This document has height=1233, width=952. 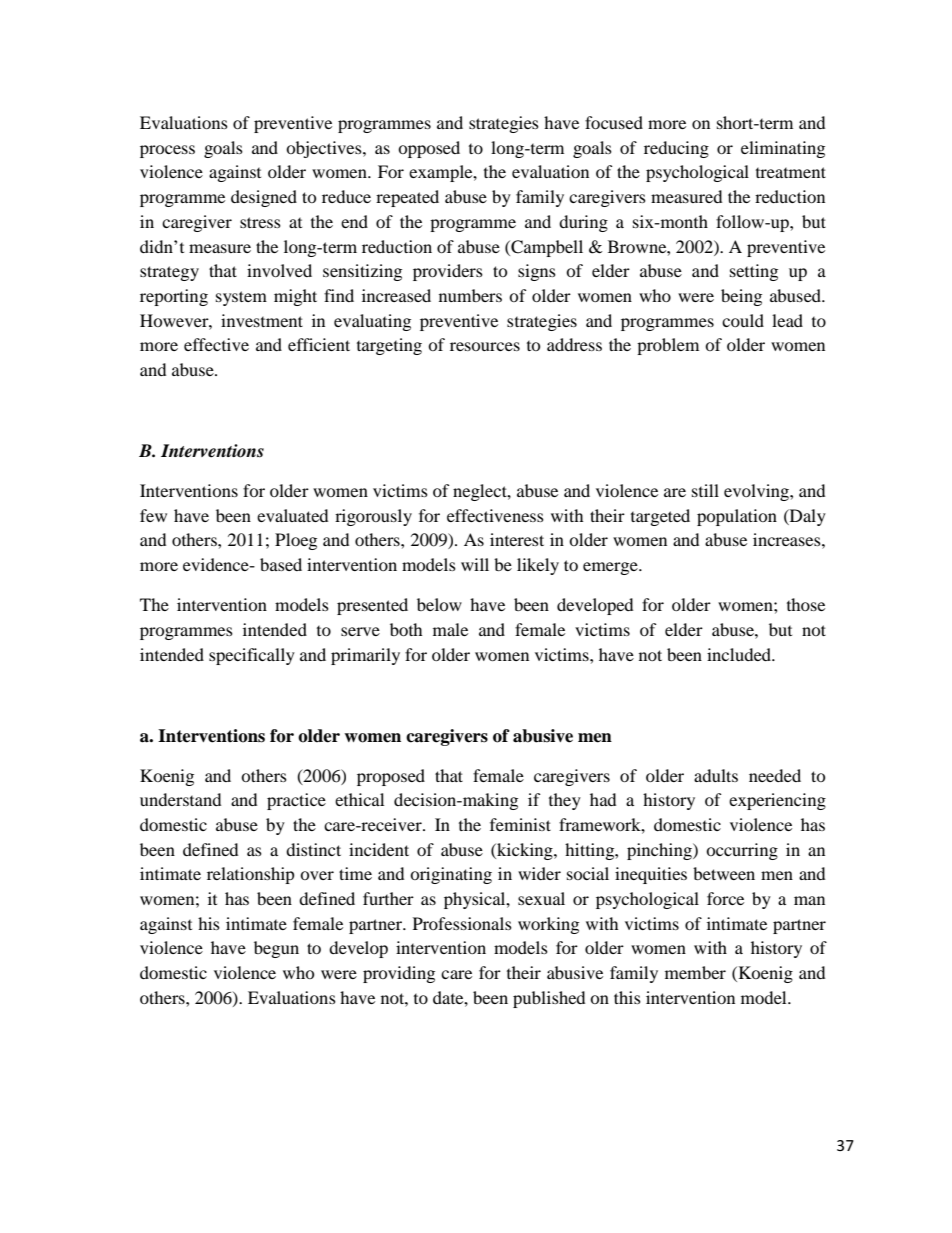 What do you see at coordinates (180, 799) in the document?
I see `understand` at bounding box center [180, 799].
